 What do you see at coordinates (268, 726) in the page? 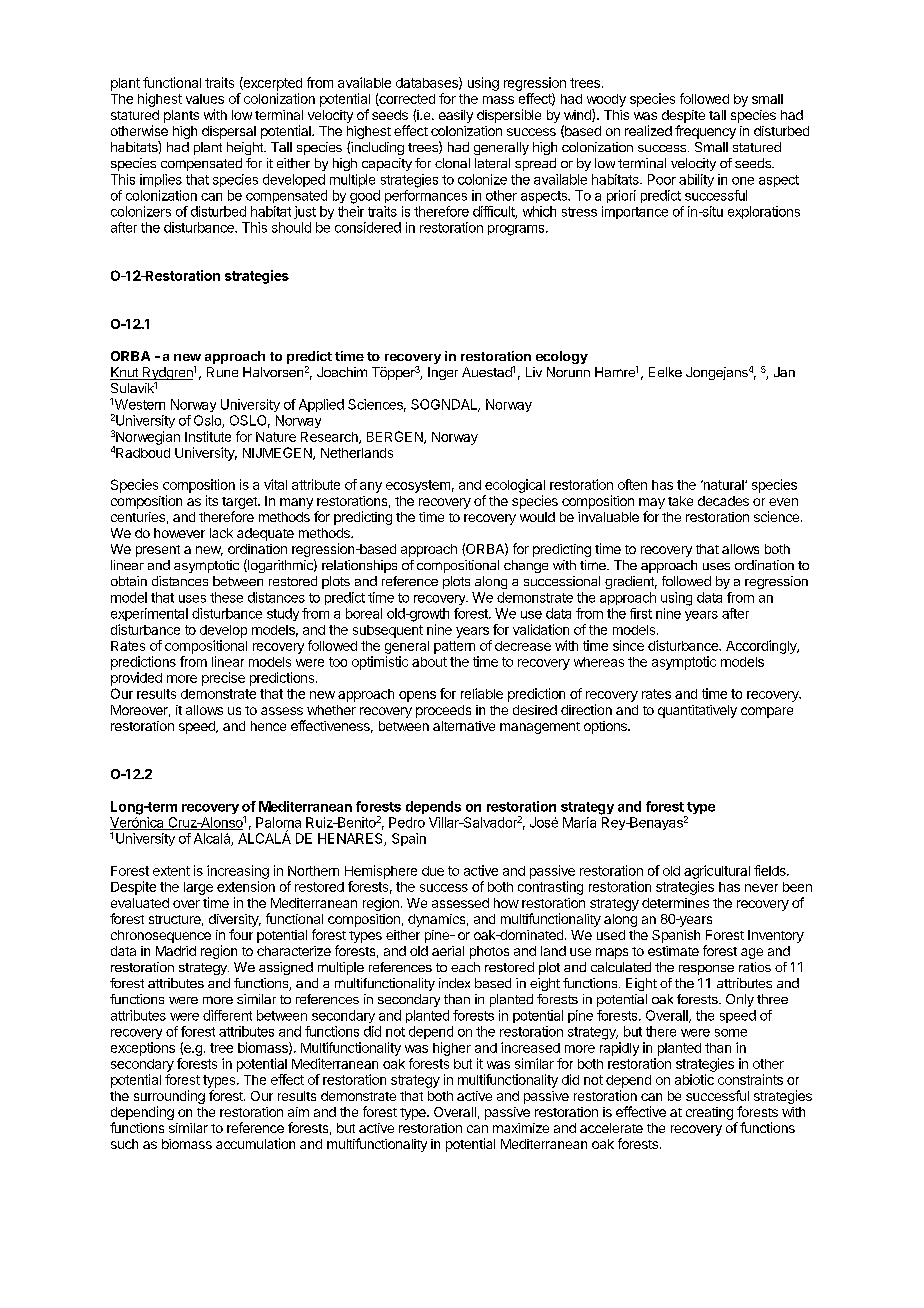
I see `hence` at bounding box center [268, 726].
